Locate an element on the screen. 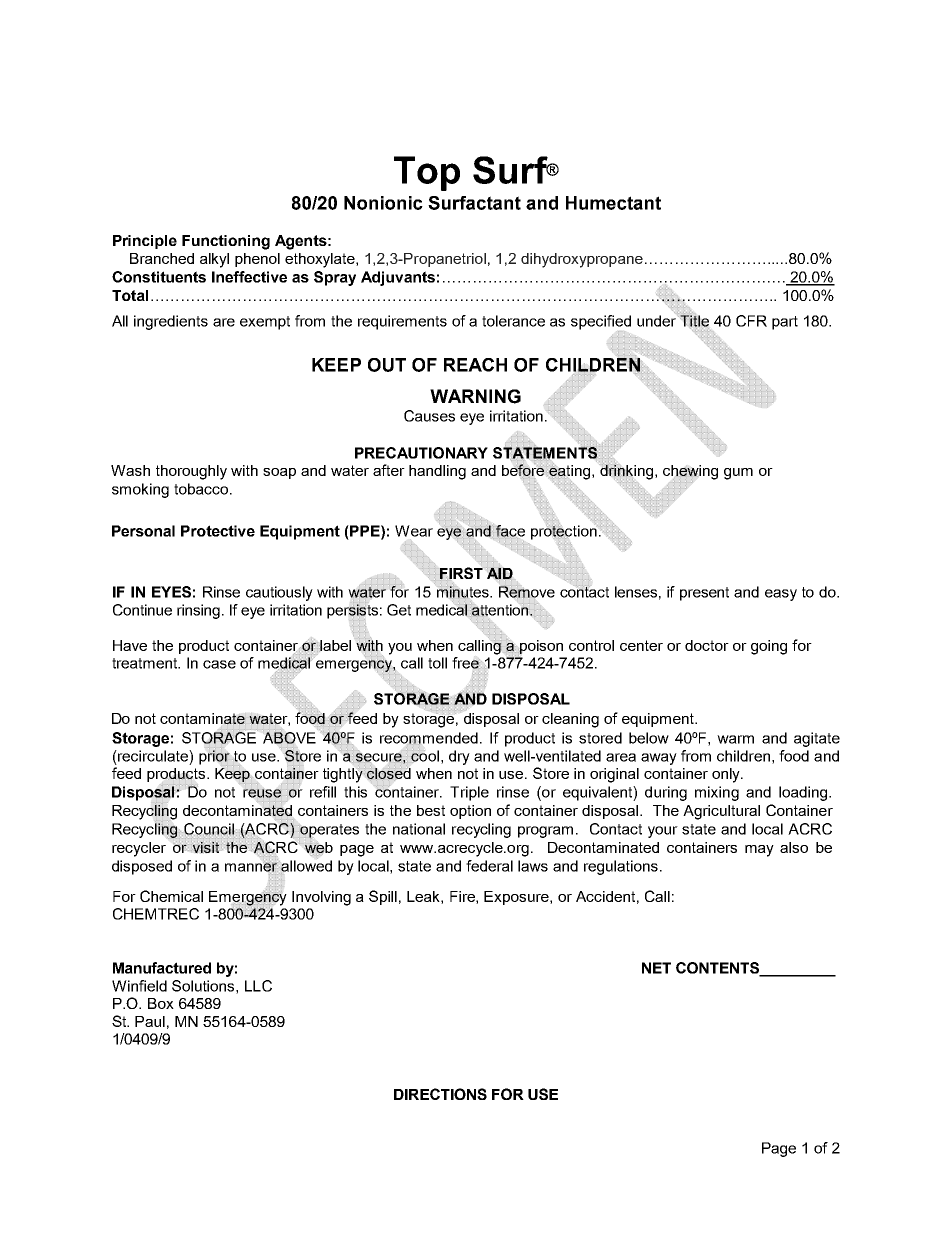 This screenshot has height=1233, width=952. tobacco is located at coordinates (201, 489).
